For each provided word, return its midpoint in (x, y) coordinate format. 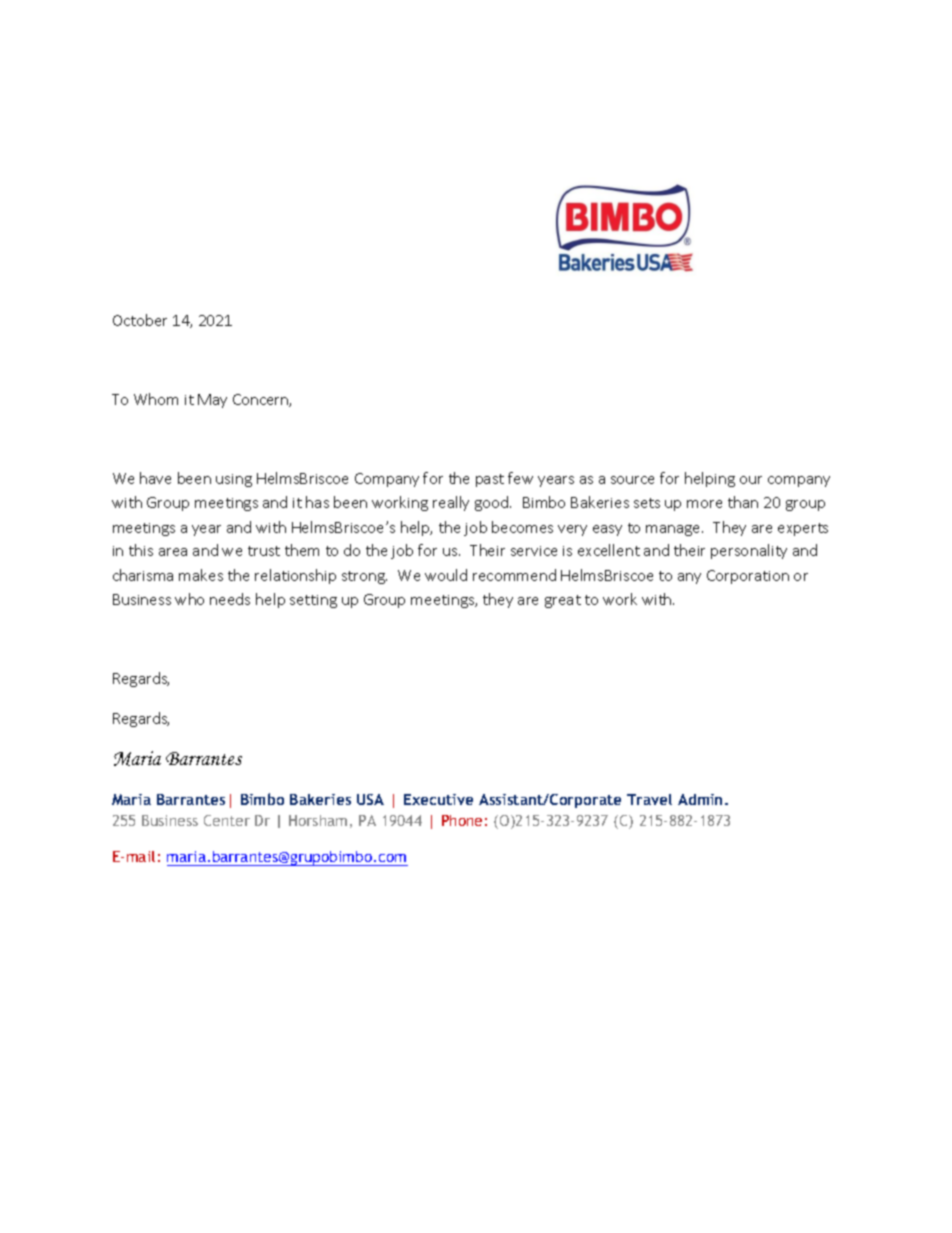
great (563, 601)
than (743, 502)
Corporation (748, 577)
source (632, 480)
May (212, 401)
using (234, 480)
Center (227, 820)
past (490, 480)
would (446, 575)
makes (201, 575)
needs (230, 599)
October (140, 320)
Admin (702, 799)
